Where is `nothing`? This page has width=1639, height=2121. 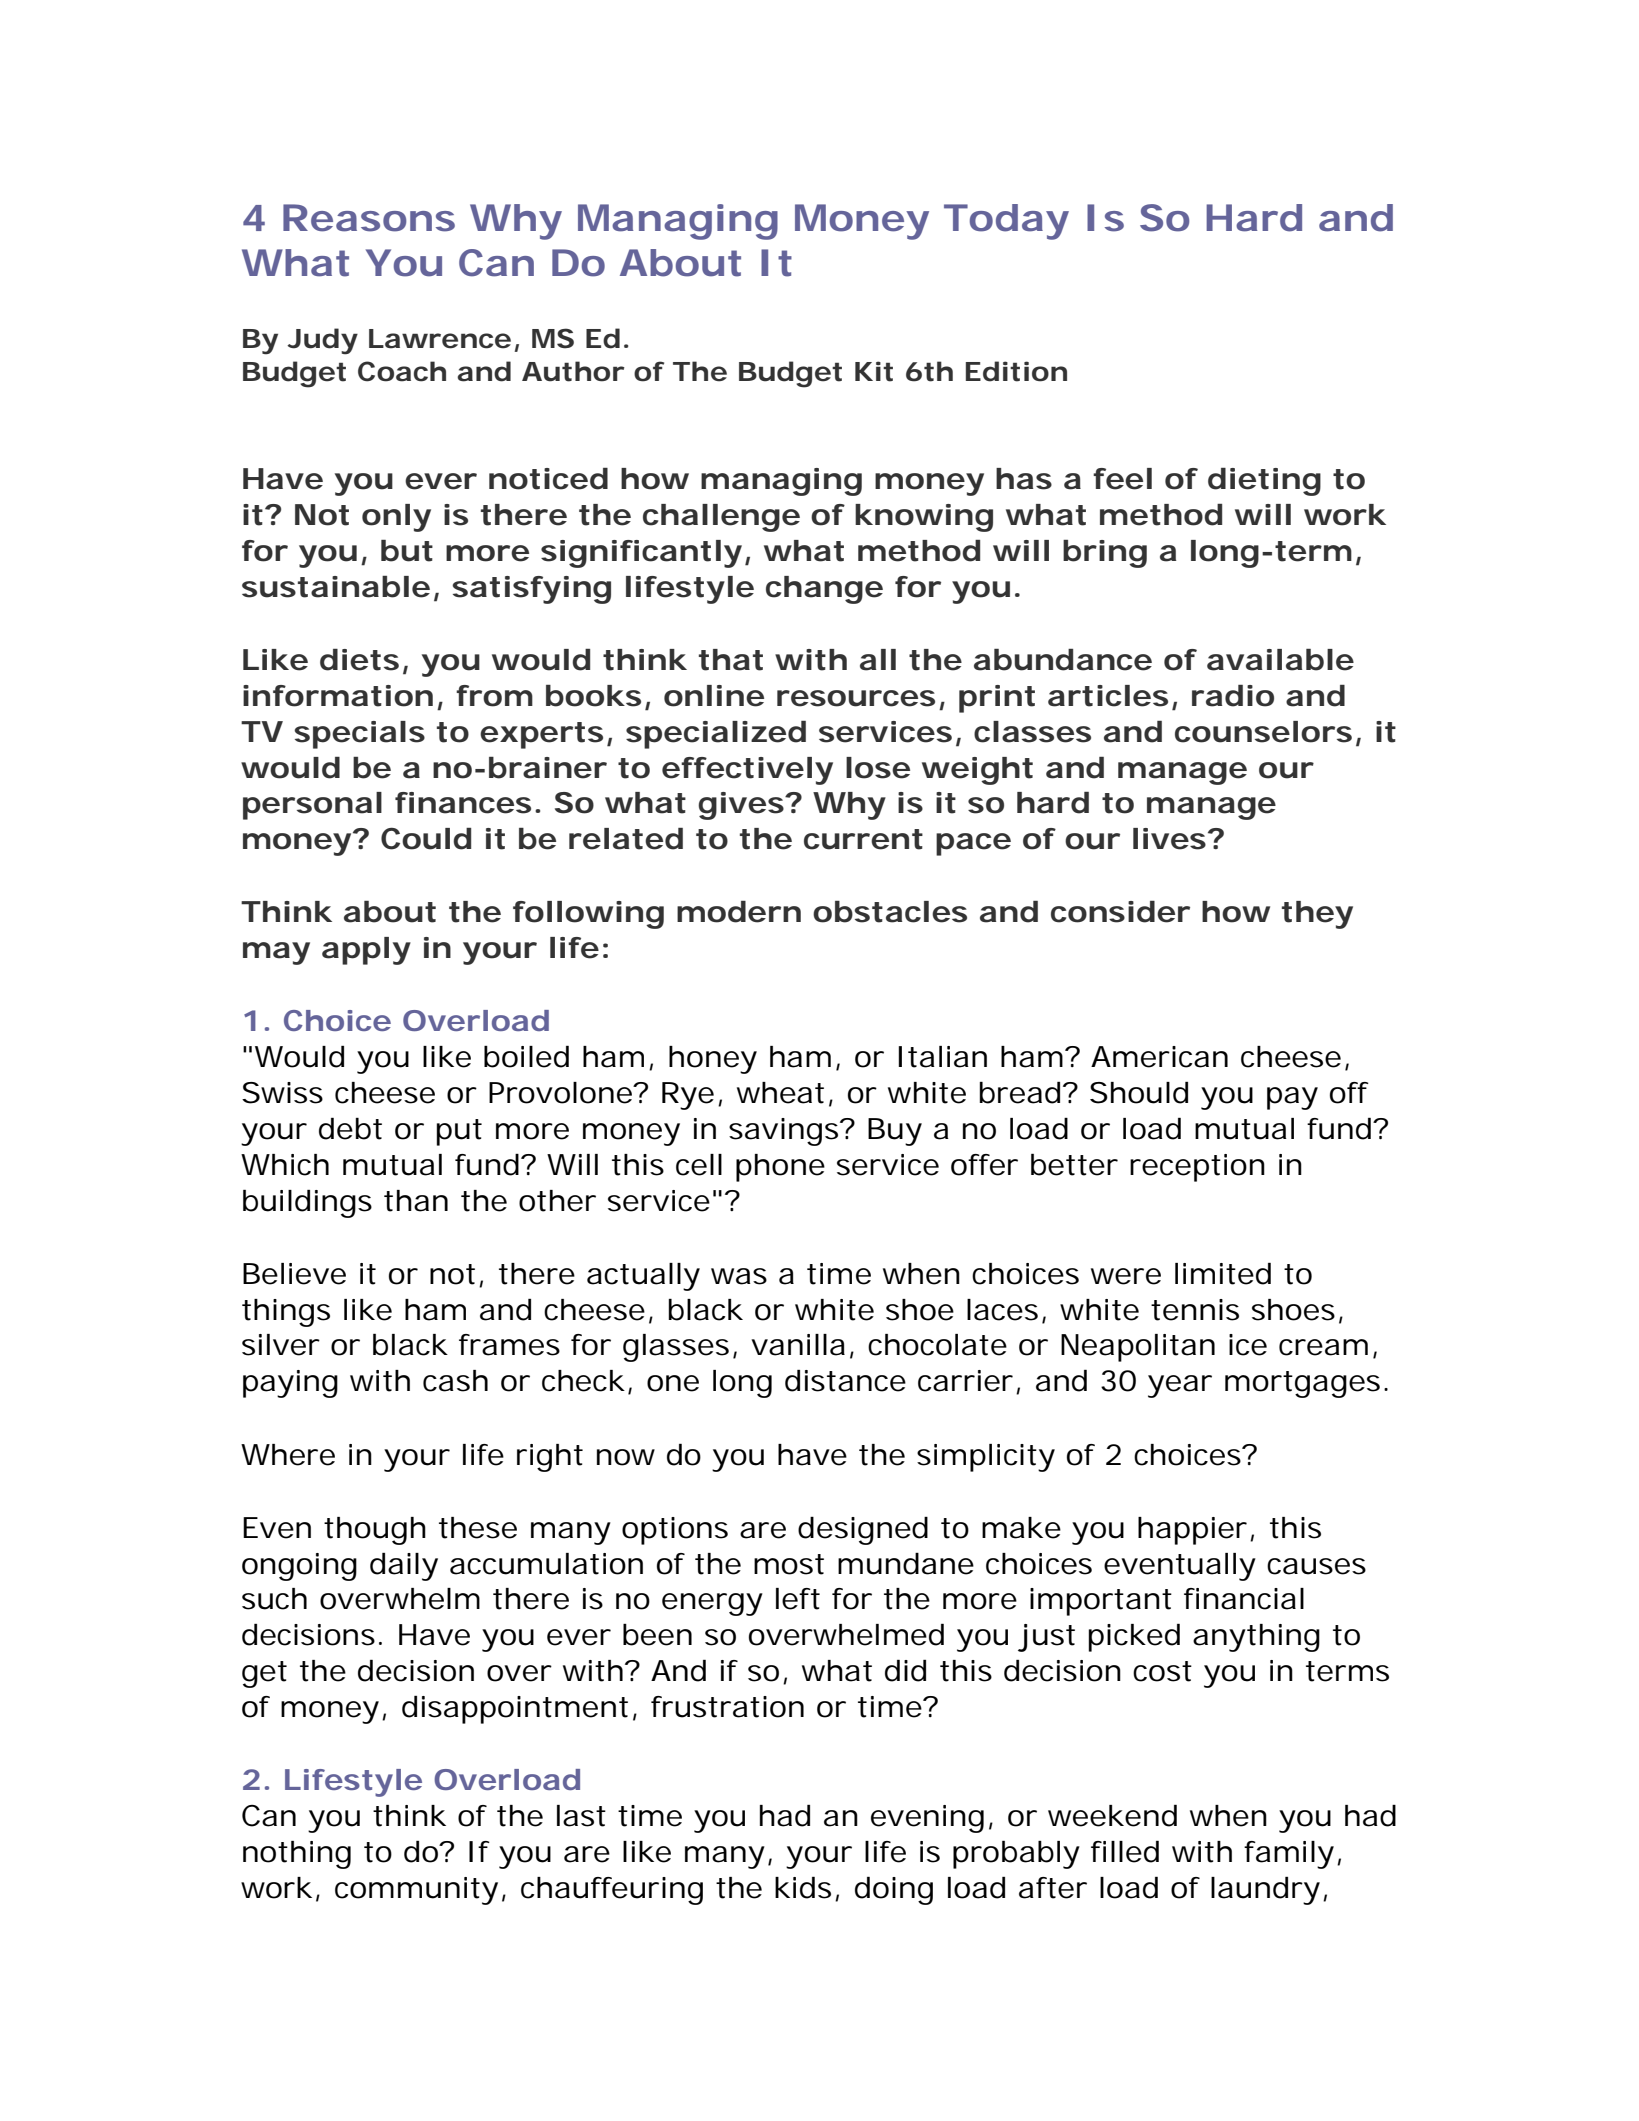
nothing is located at coordinates (297, 1855).
